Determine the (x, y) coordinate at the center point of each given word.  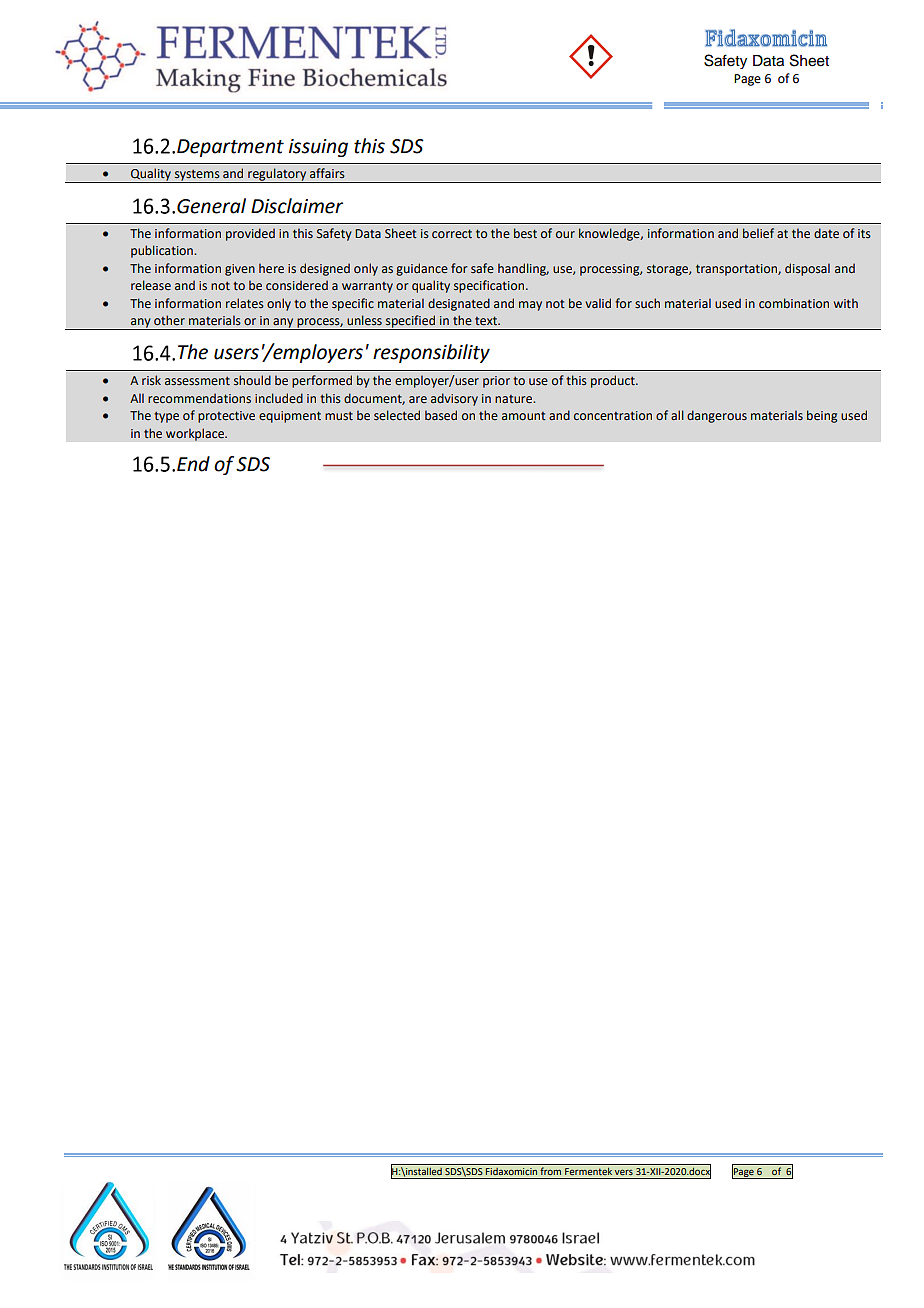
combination (794, 303)
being (822, 416)
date (826, 233)
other (169, 320)
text (487, 321)
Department (230, 148)
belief (758, 233)
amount (524, 416)
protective (226, 417)
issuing (318, 148)
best (525, 233)
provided (250, 234)
